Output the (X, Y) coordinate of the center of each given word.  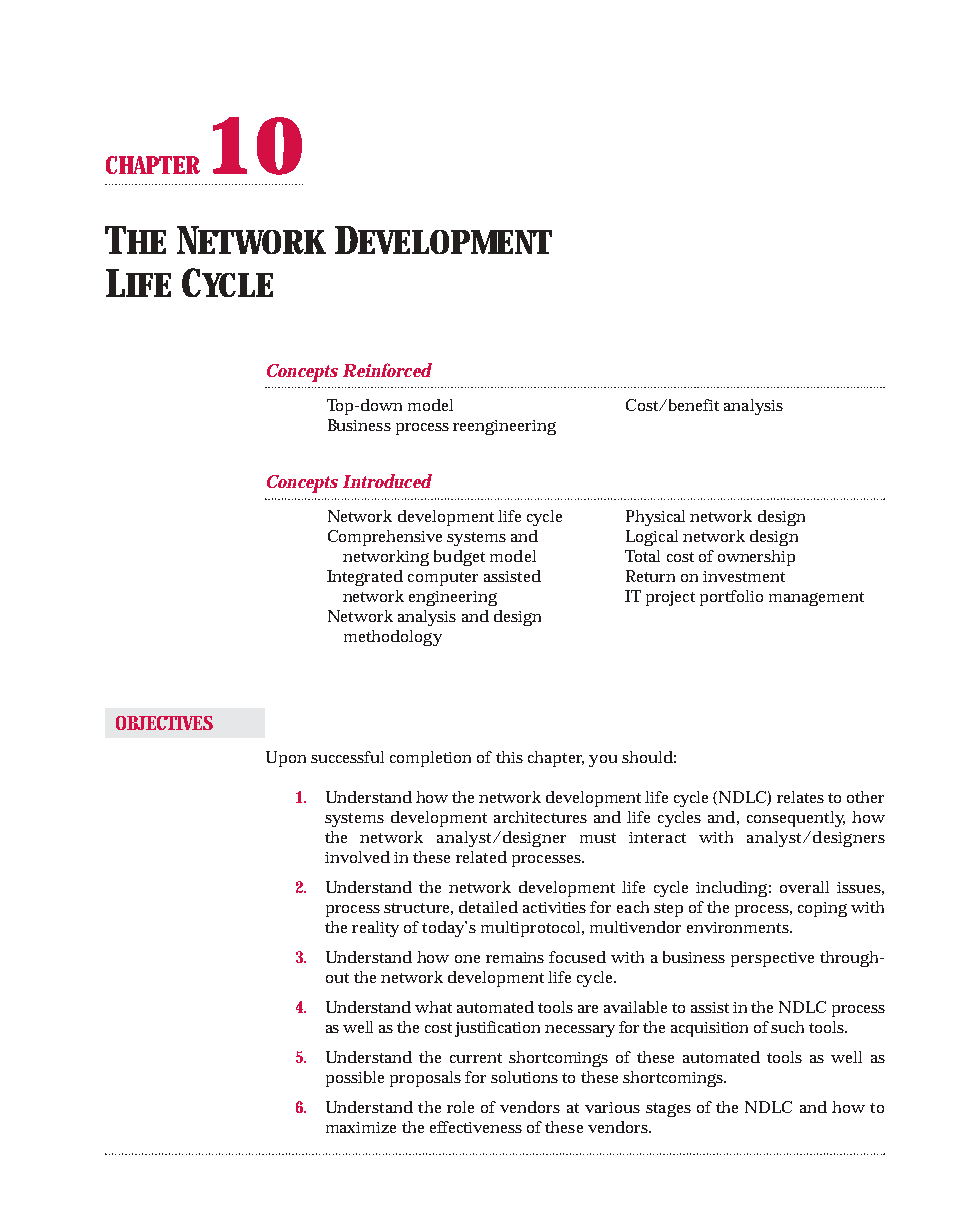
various (612, 1107)
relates (800, 797)
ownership (756, 558)
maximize (361, 1127)
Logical (652, 538)
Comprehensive (385, 538)
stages (668, 1110)
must (598, 838)
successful (347, 757)
